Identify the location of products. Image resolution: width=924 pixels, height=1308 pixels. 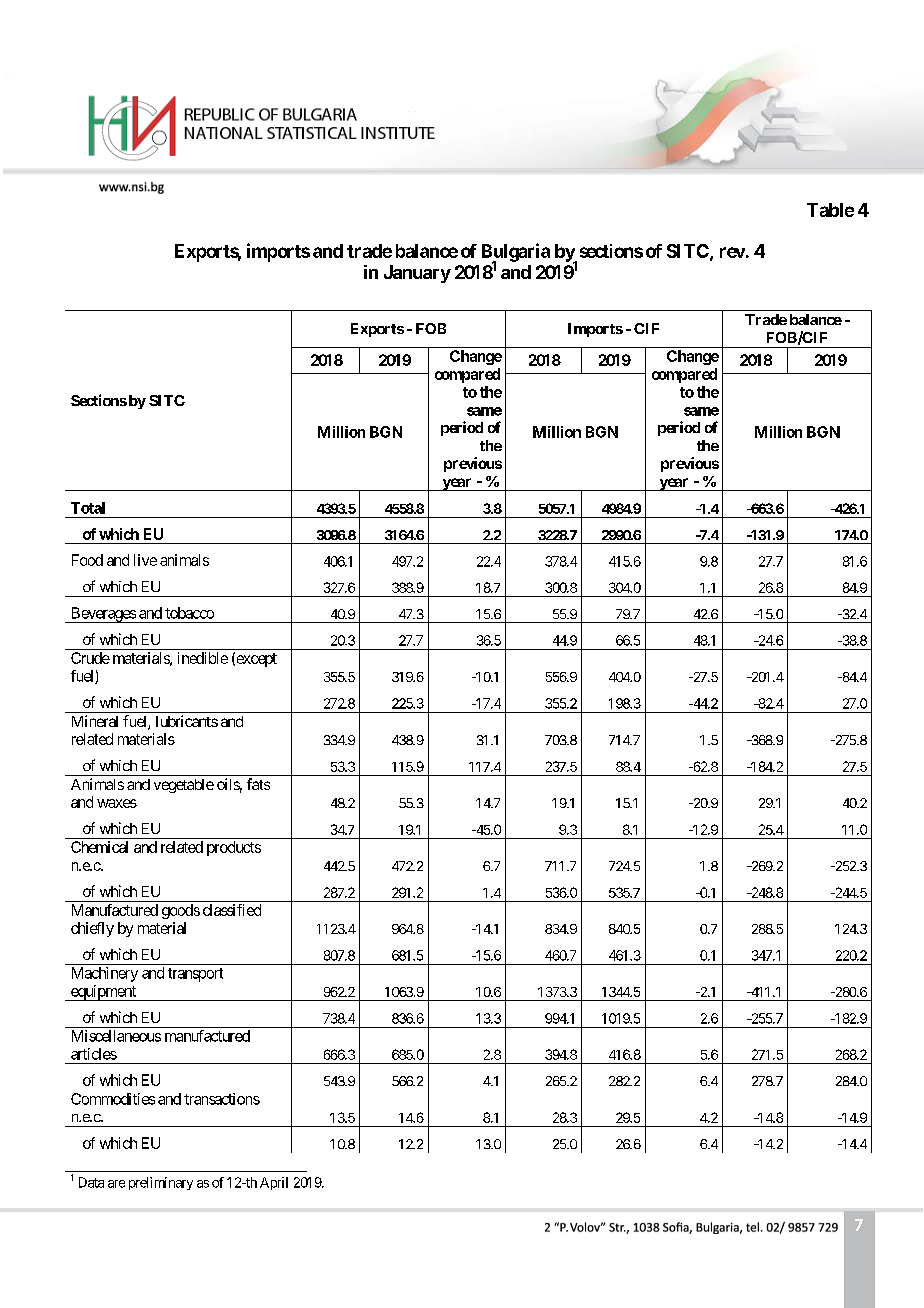
(234, 848).
